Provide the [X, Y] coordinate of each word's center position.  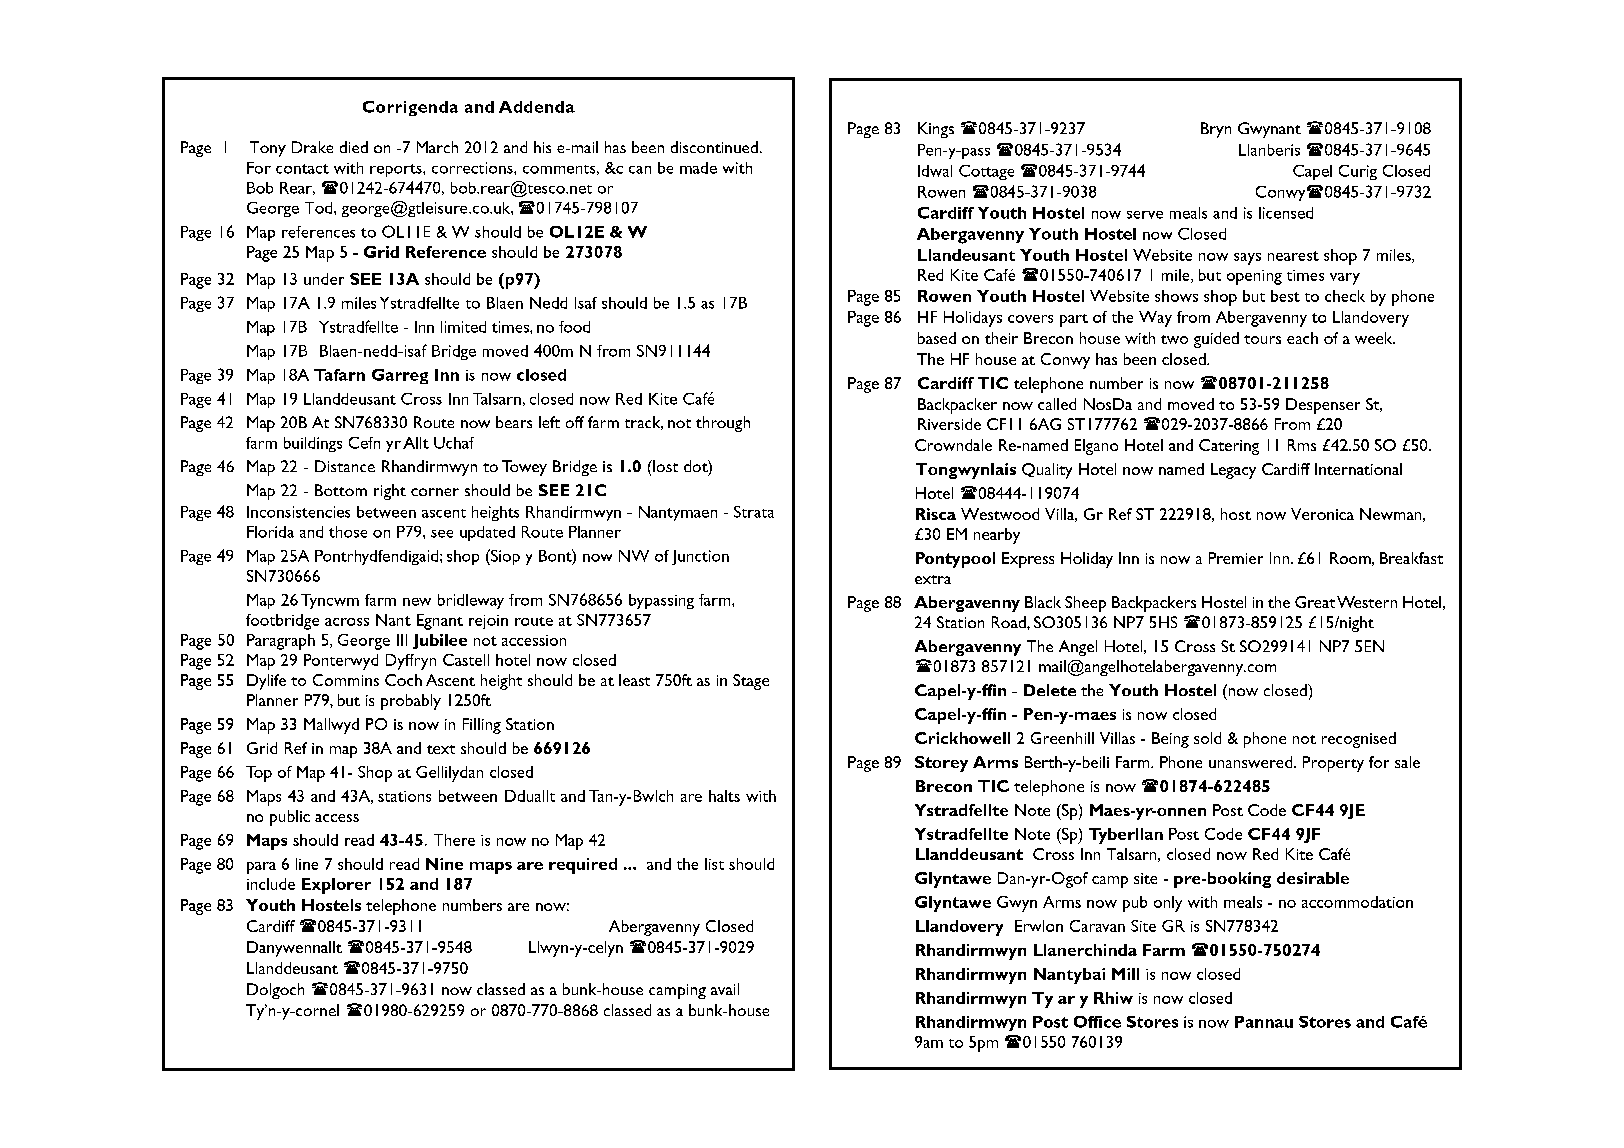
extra [933, 579]
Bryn [1216, 130]
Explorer [336, 886]
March [437, 147]
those [348, 532]
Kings [936, 130]
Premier [1236, 558]
